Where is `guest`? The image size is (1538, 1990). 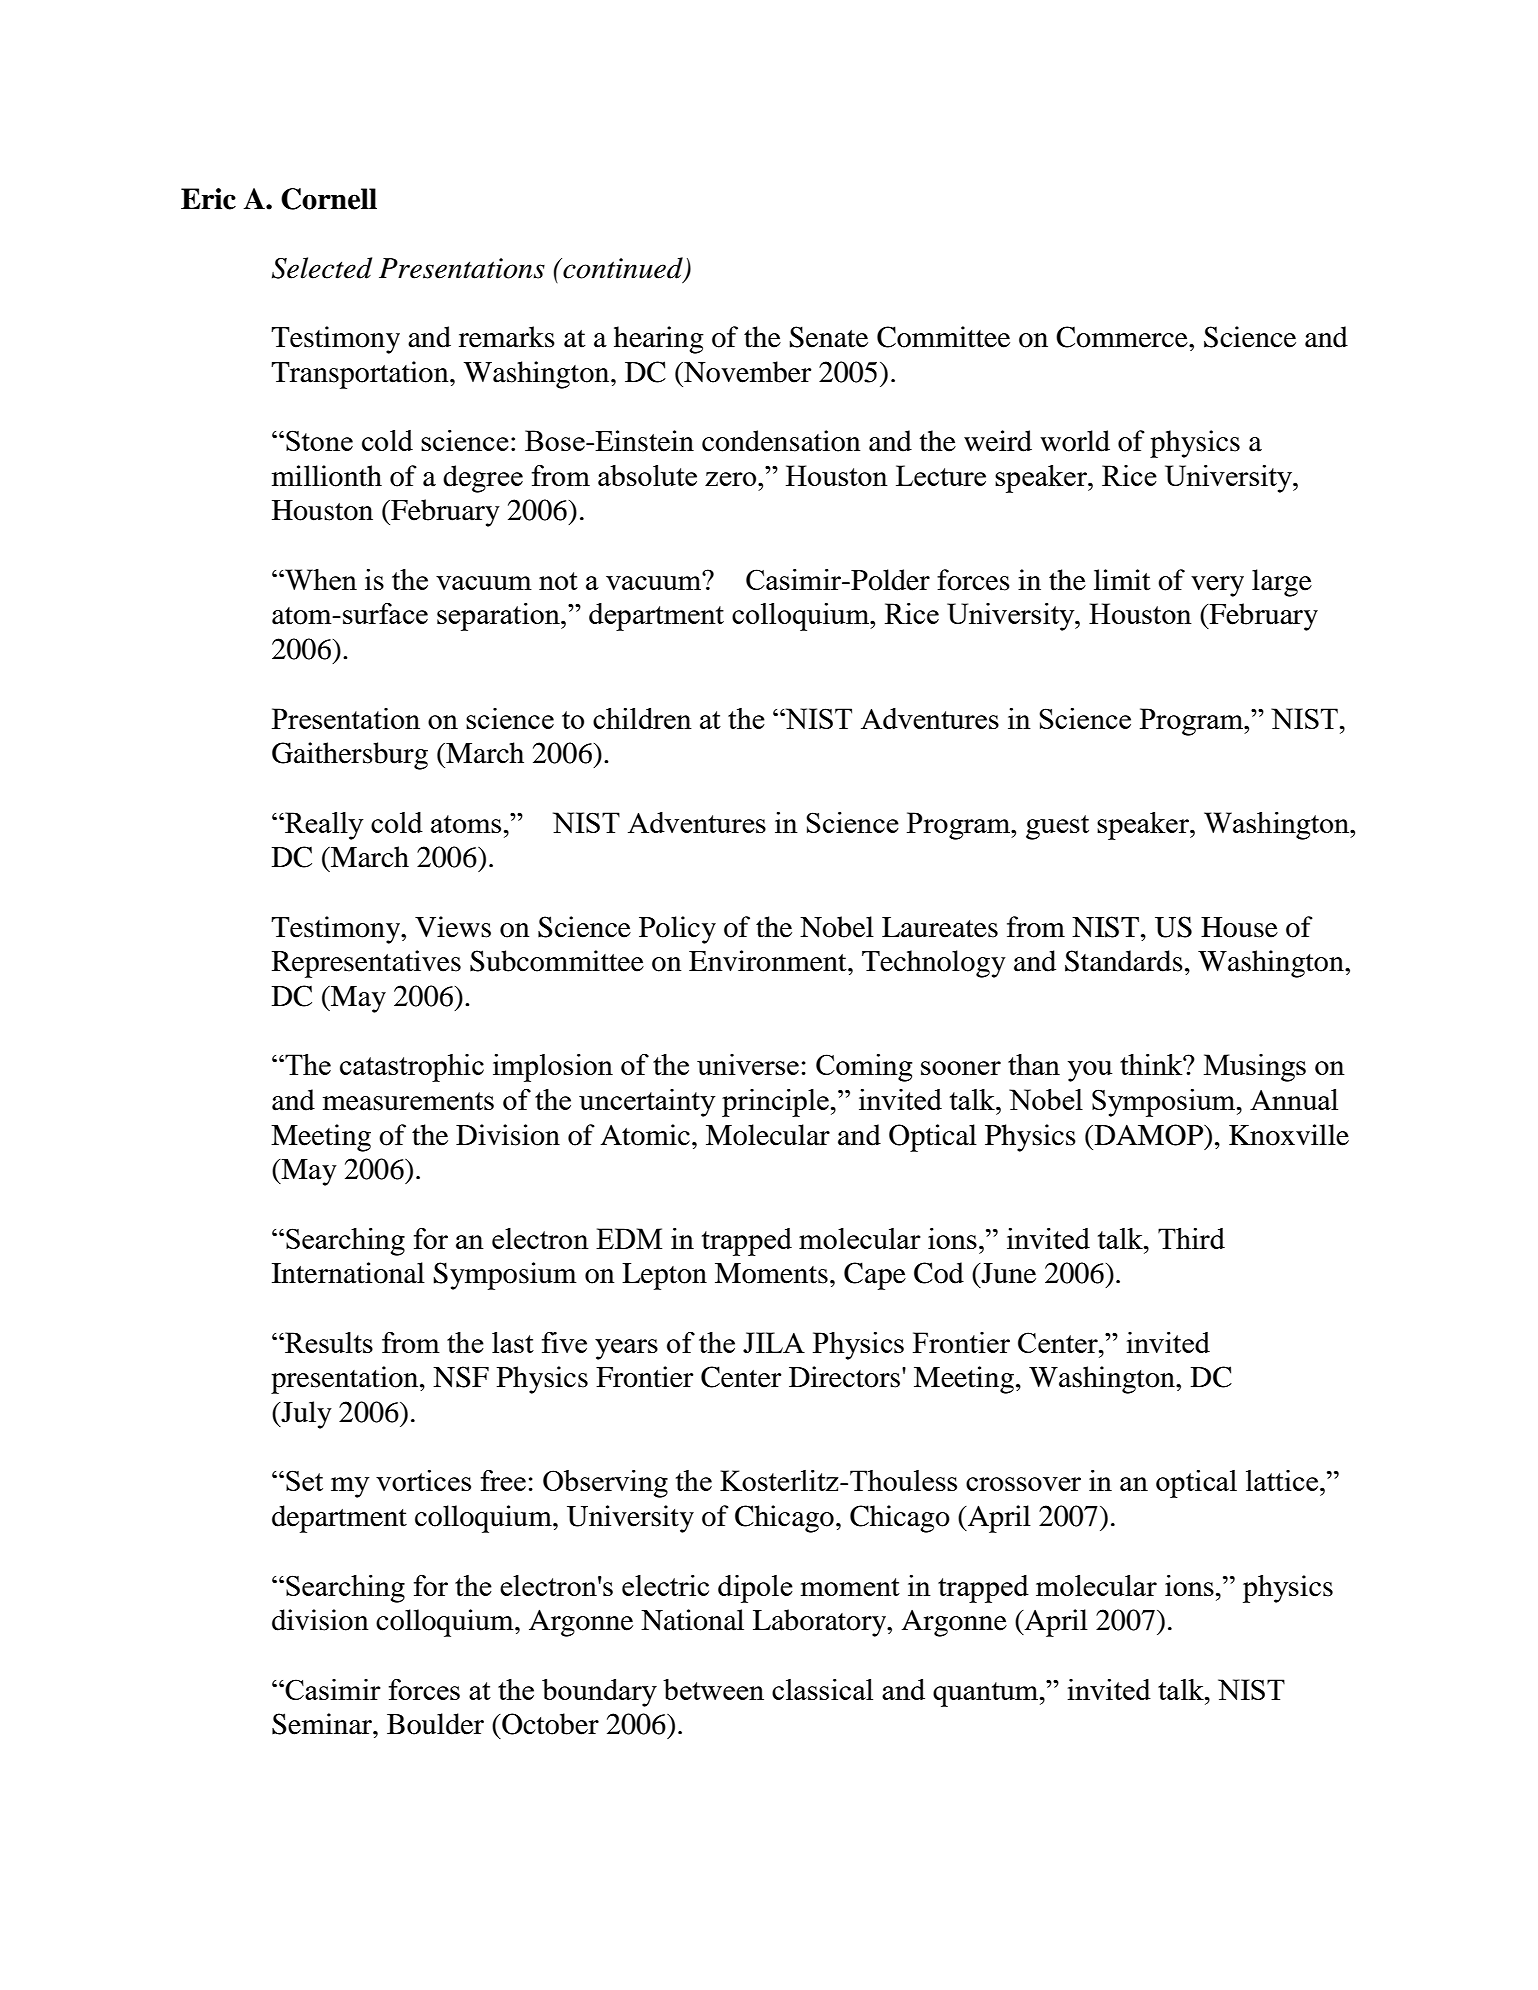
guest is located at coordinates (1057, 827).
